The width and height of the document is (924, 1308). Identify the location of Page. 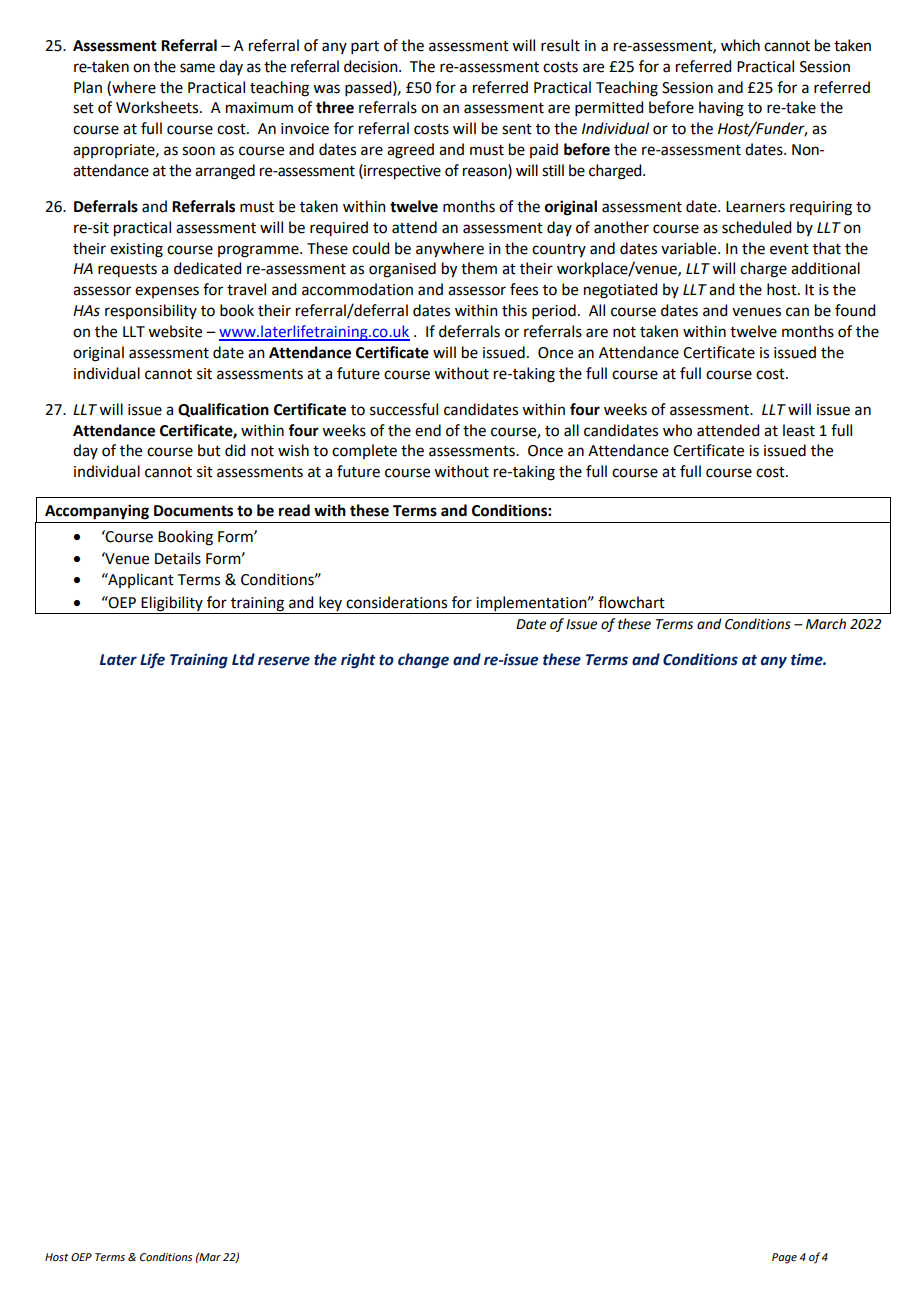
(784, 1258).
